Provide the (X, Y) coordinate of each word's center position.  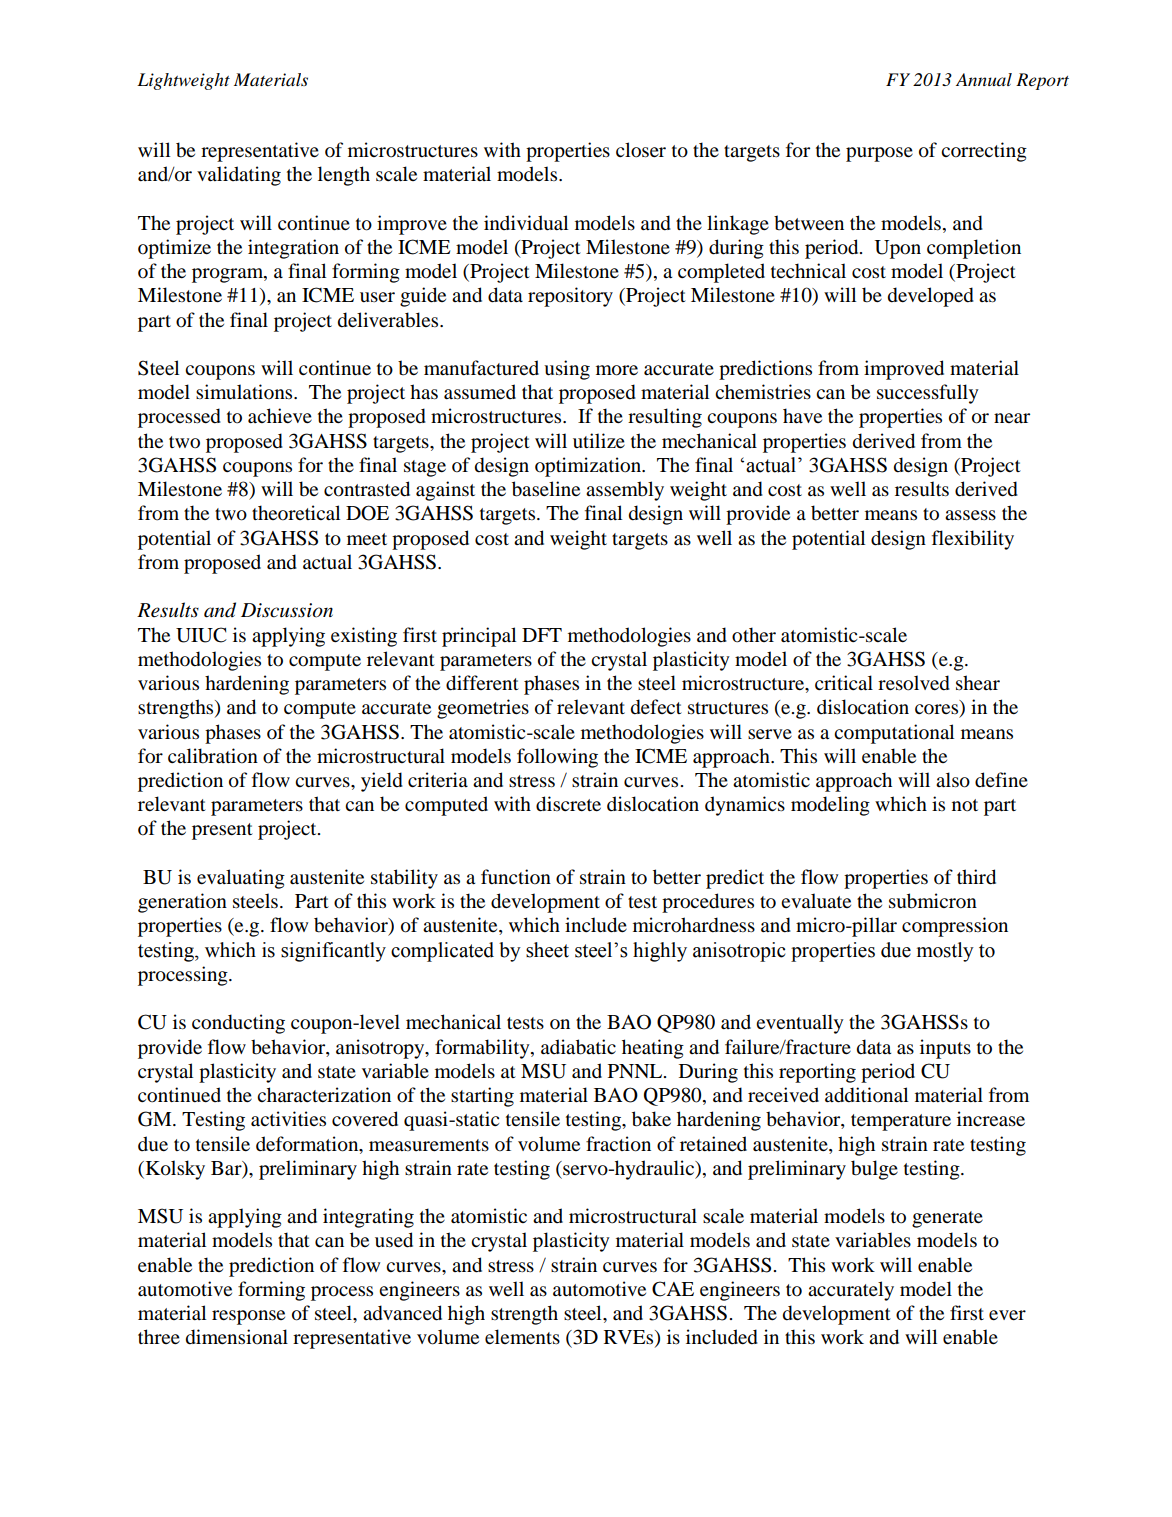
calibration (213, 756)
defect (656, 707)
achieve (280, 416)
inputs (945, 1049)
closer (641, 150)
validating (239, 176)
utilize (599, 441)
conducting (238, 1024)
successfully (928, 394)
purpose (879, 154)
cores (938, 710)
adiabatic (578, 1047)
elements (522, 1337)
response (248, 1317)
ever (1007, 1315)
